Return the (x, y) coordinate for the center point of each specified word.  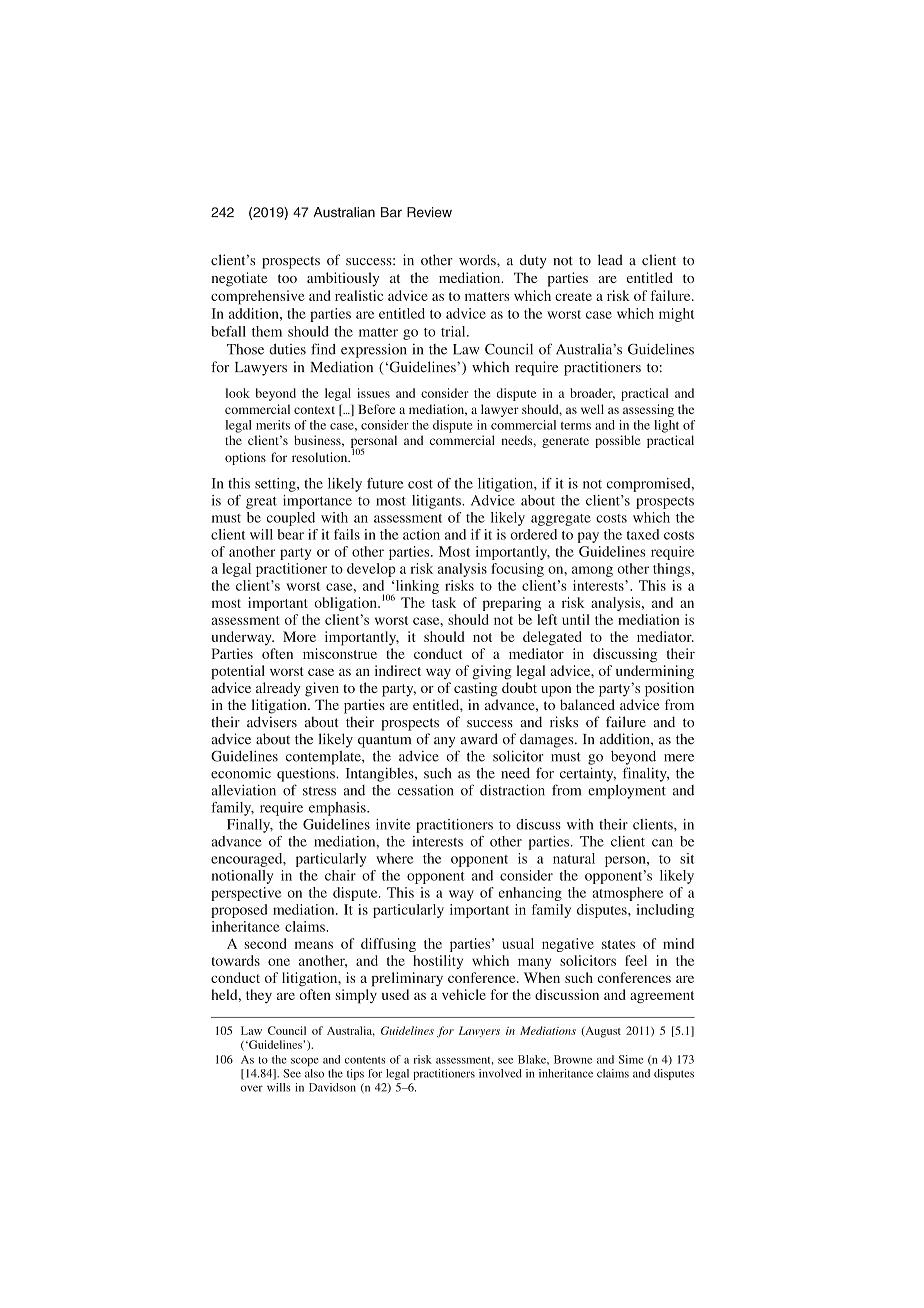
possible (617, 441)
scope (305, 1062)
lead (610, 260)
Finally (250, 826)
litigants (437, 502)
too (287, 278)
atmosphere (627, 894)
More (299, 636)
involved (500, 1073)
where (394, 858)
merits (273, 425)
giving (492, 672)
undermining (655, 672)
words (478, 260)
